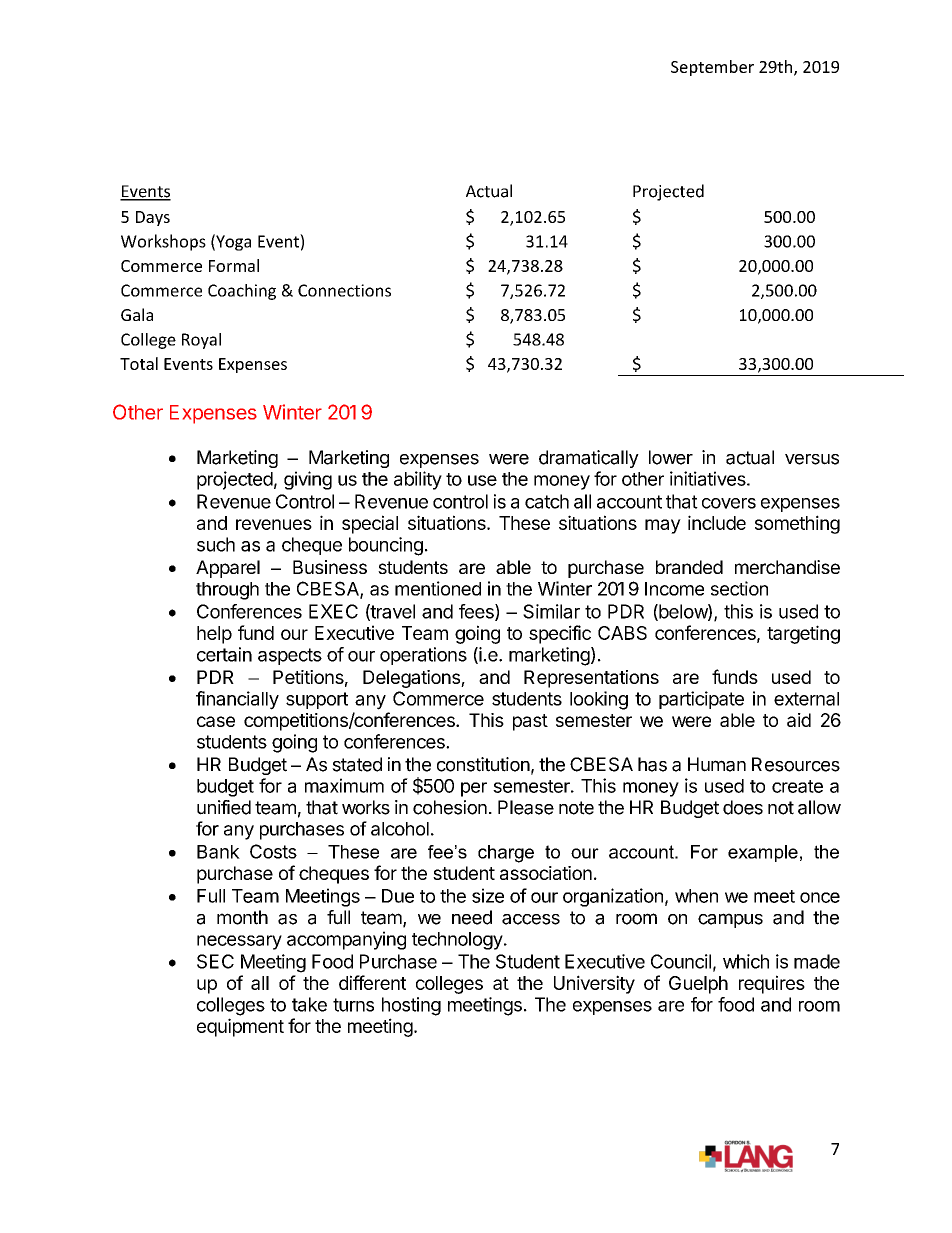 This page has height=1233, width=952. I want to click on equipment, so click(240, 1027).
